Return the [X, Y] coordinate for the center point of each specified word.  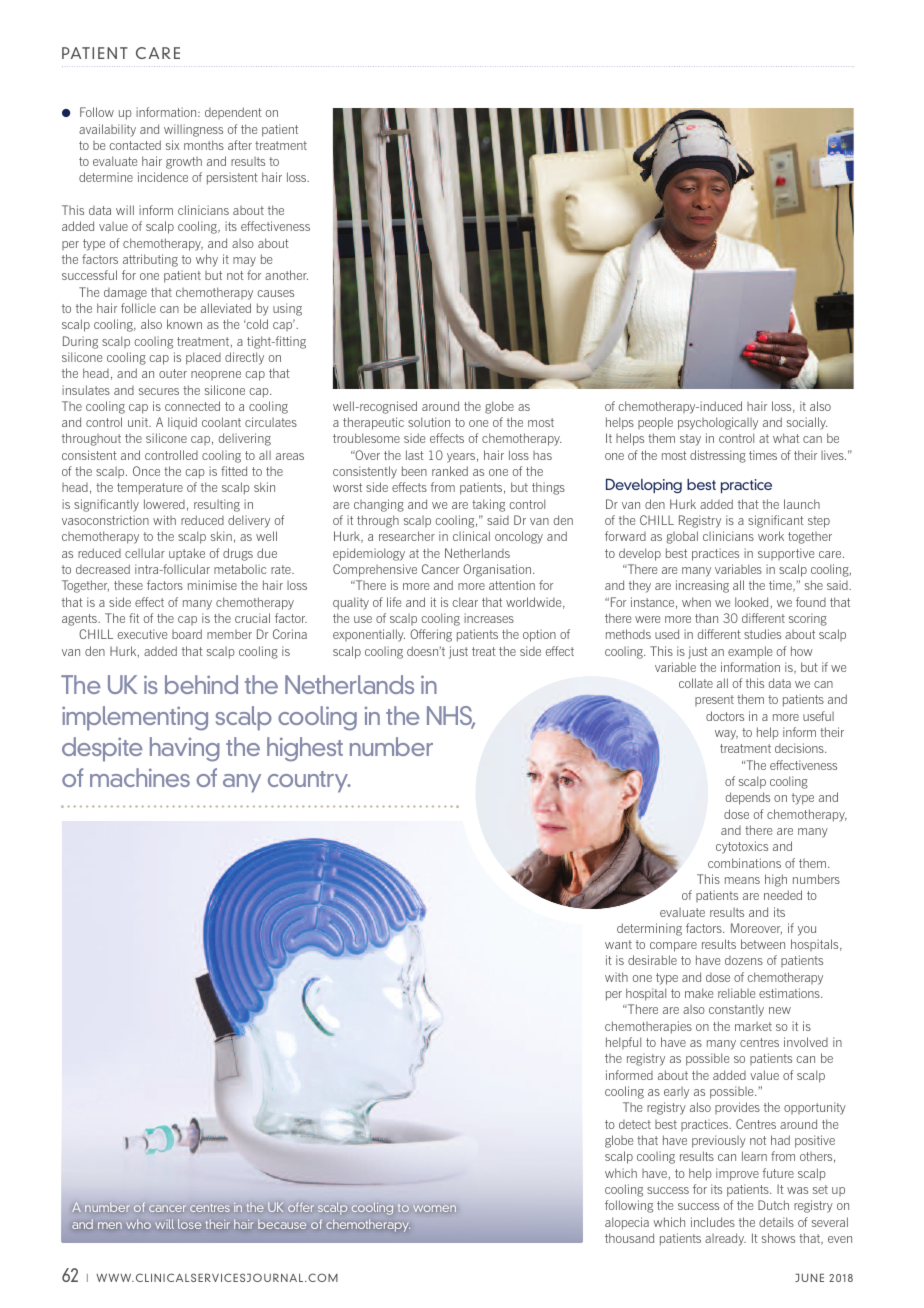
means [742, 880]
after [240, 145]
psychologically [718, 423]
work [771, 536]
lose [189, 1224]
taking [488, 505]
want [618, 944]
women [435, 1208]
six [172, 145]
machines [140, 777]
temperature [150, 489]
